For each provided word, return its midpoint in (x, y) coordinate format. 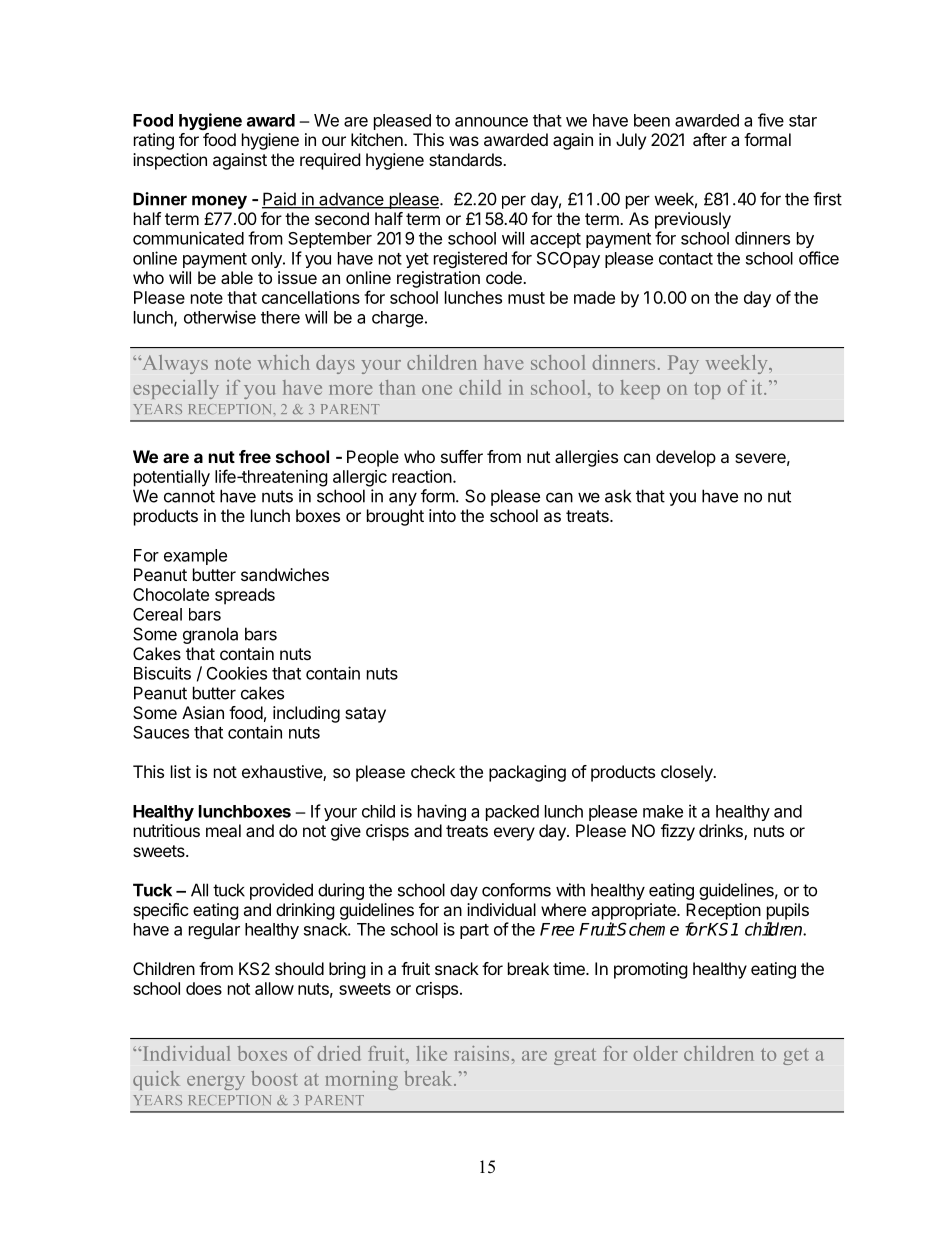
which (284, 362)
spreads (245, 596)
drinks (722, 832)
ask (618, 496)
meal (223, 830)
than (397, 387)
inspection (170, 161)
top (707, 390)
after (710, 139)
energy (216, 1083)
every (514, 834)
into (442, 515)
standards (466, 159)
